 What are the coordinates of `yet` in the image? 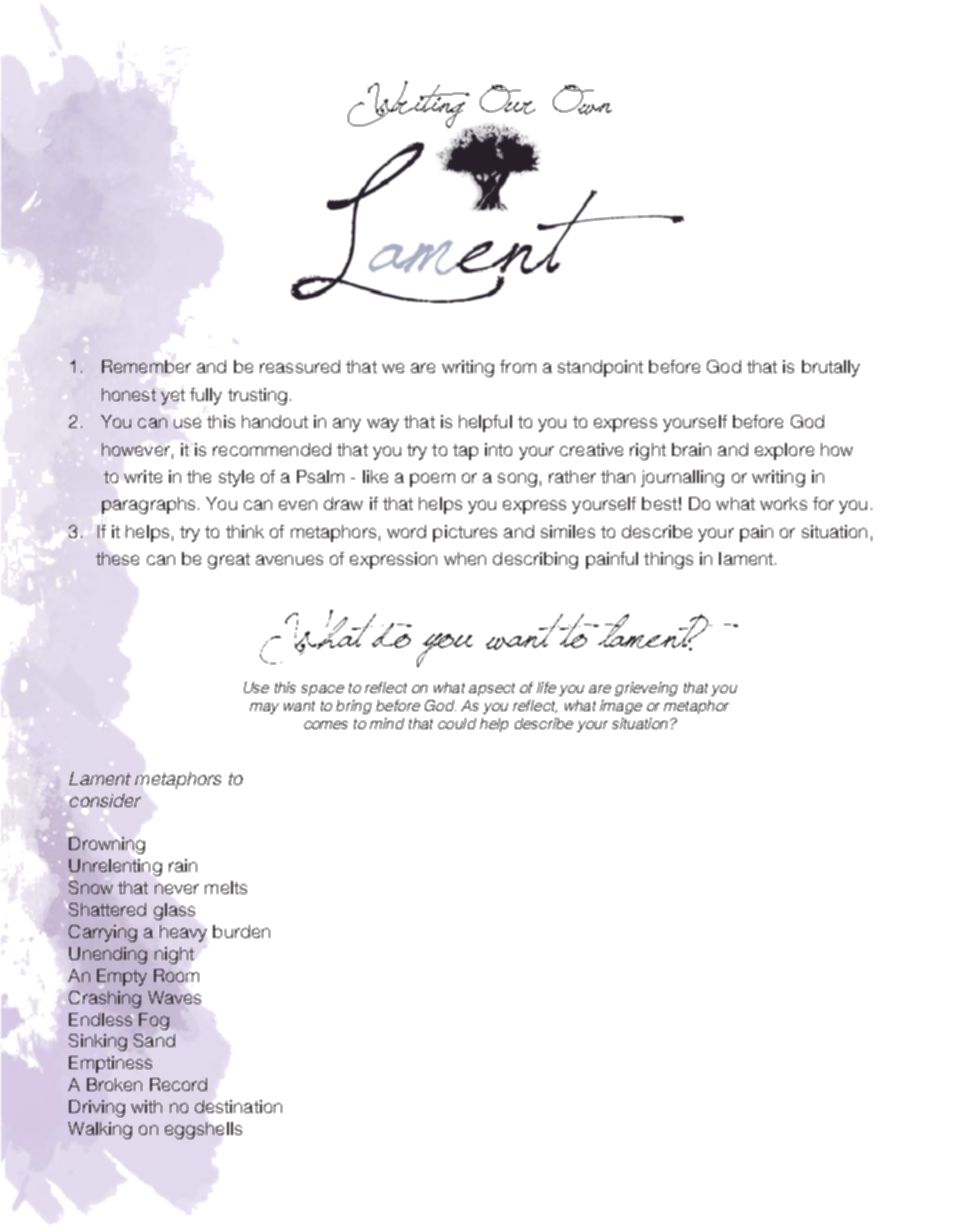 It's located at (173, 397).
